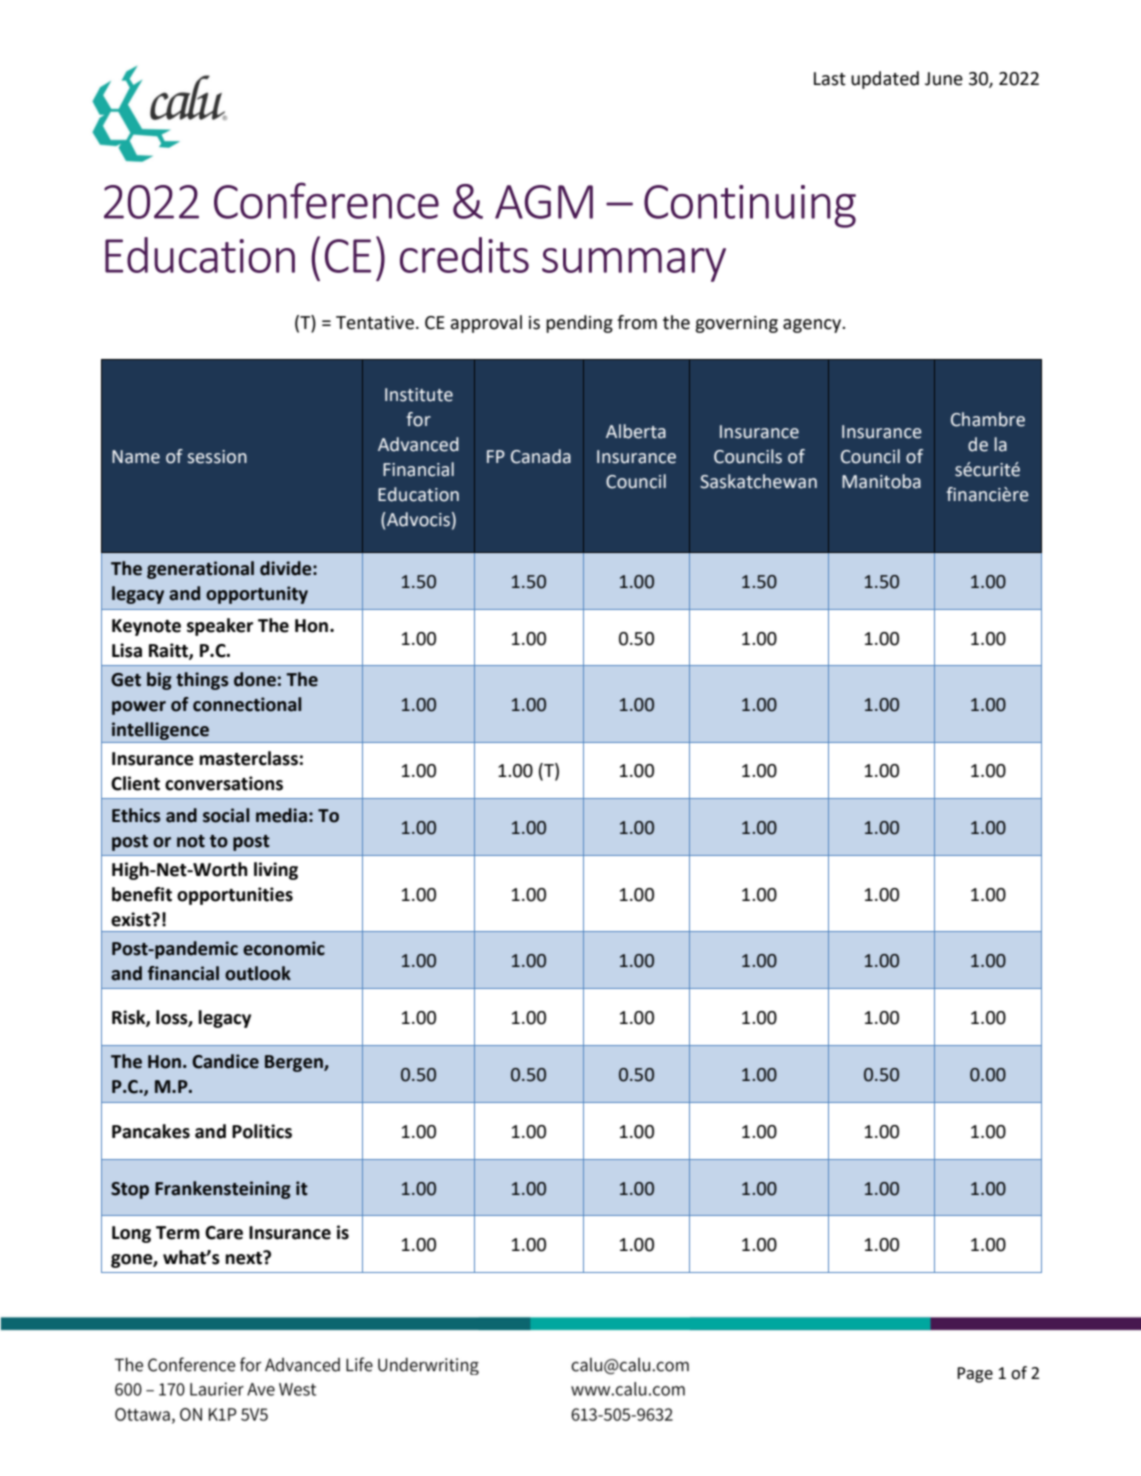  What do you see at coordinates (244, 1258) in the screenshot?
I see `next` at bounding box center [244, 1258].
